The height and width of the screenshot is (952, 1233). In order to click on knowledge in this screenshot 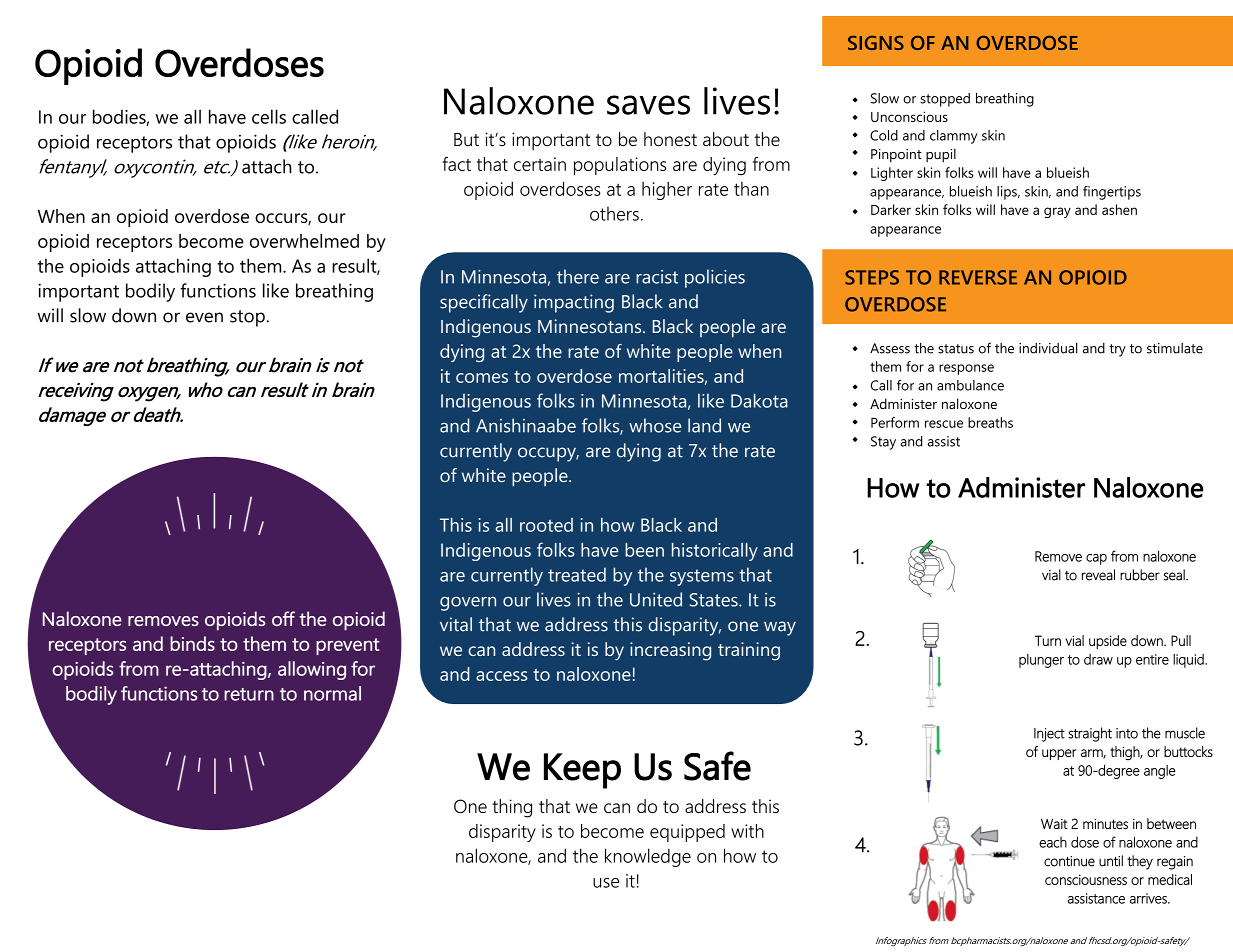, I will do `click(648, 857)`.
